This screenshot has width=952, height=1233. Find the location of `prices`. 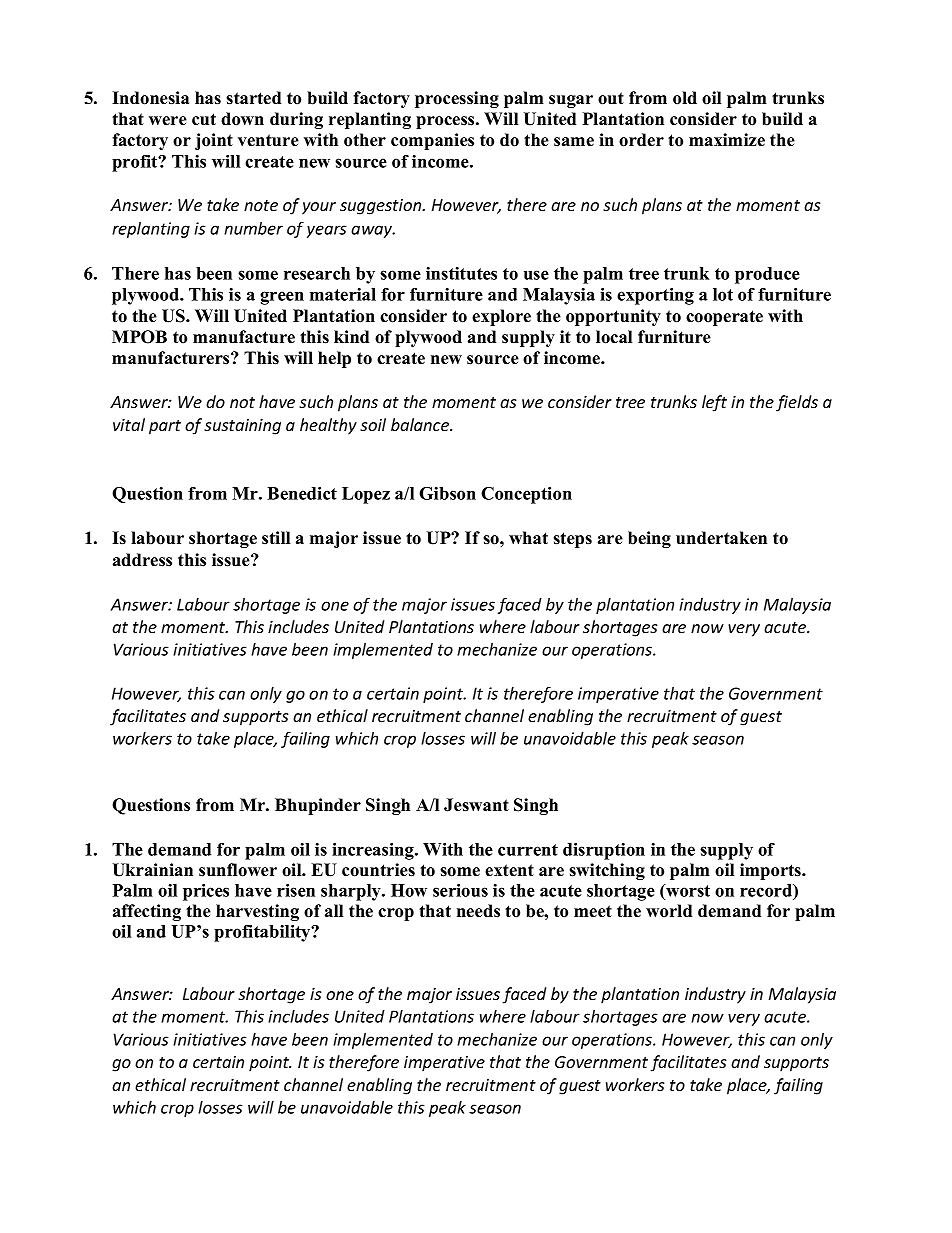

prices is located at coordinates (206, 892).
